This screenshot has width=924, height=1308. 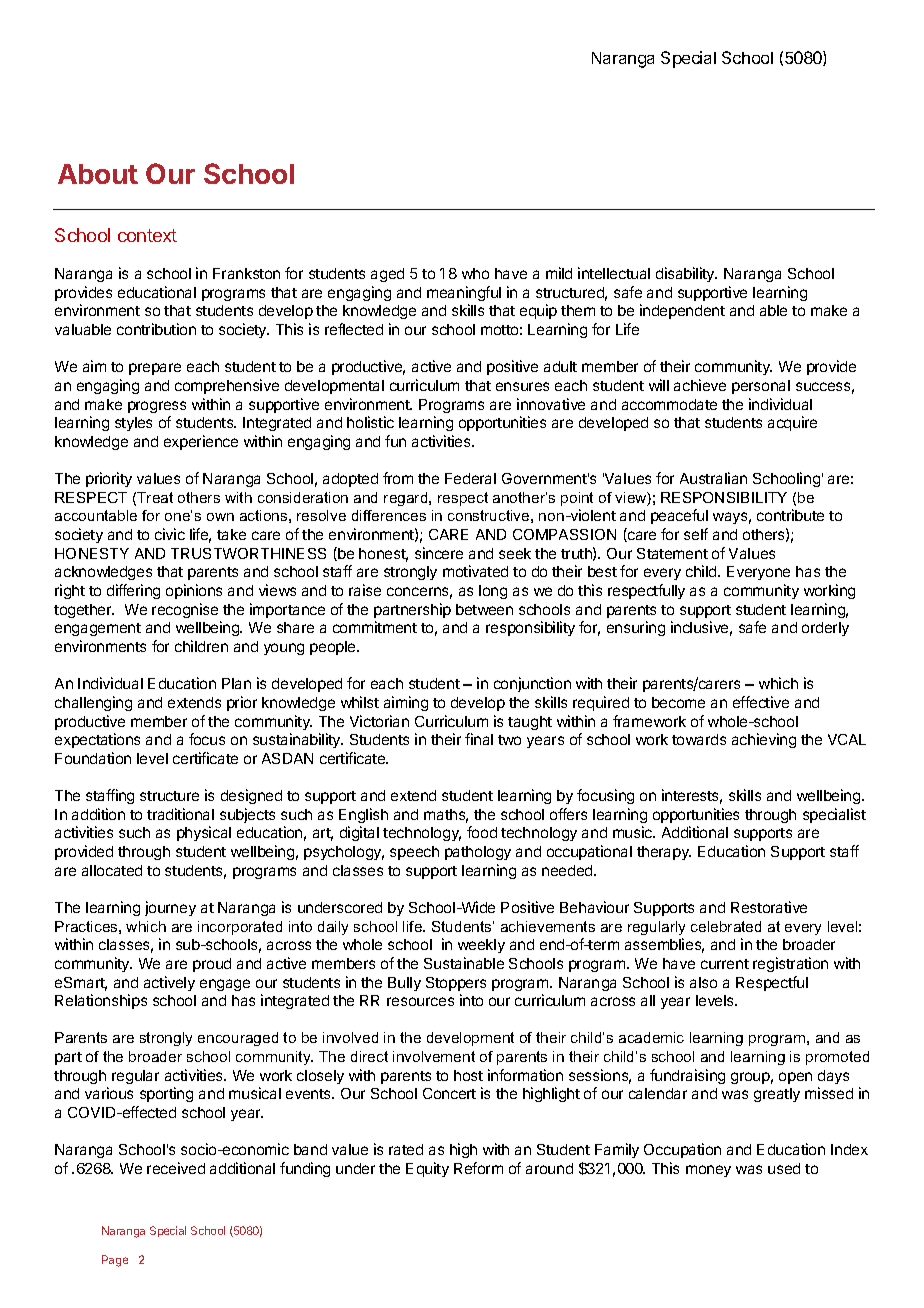 What do you see at coordinates (115, 1261) in the screenshot?
I see `Page` at bounding box center [115, 1261].
